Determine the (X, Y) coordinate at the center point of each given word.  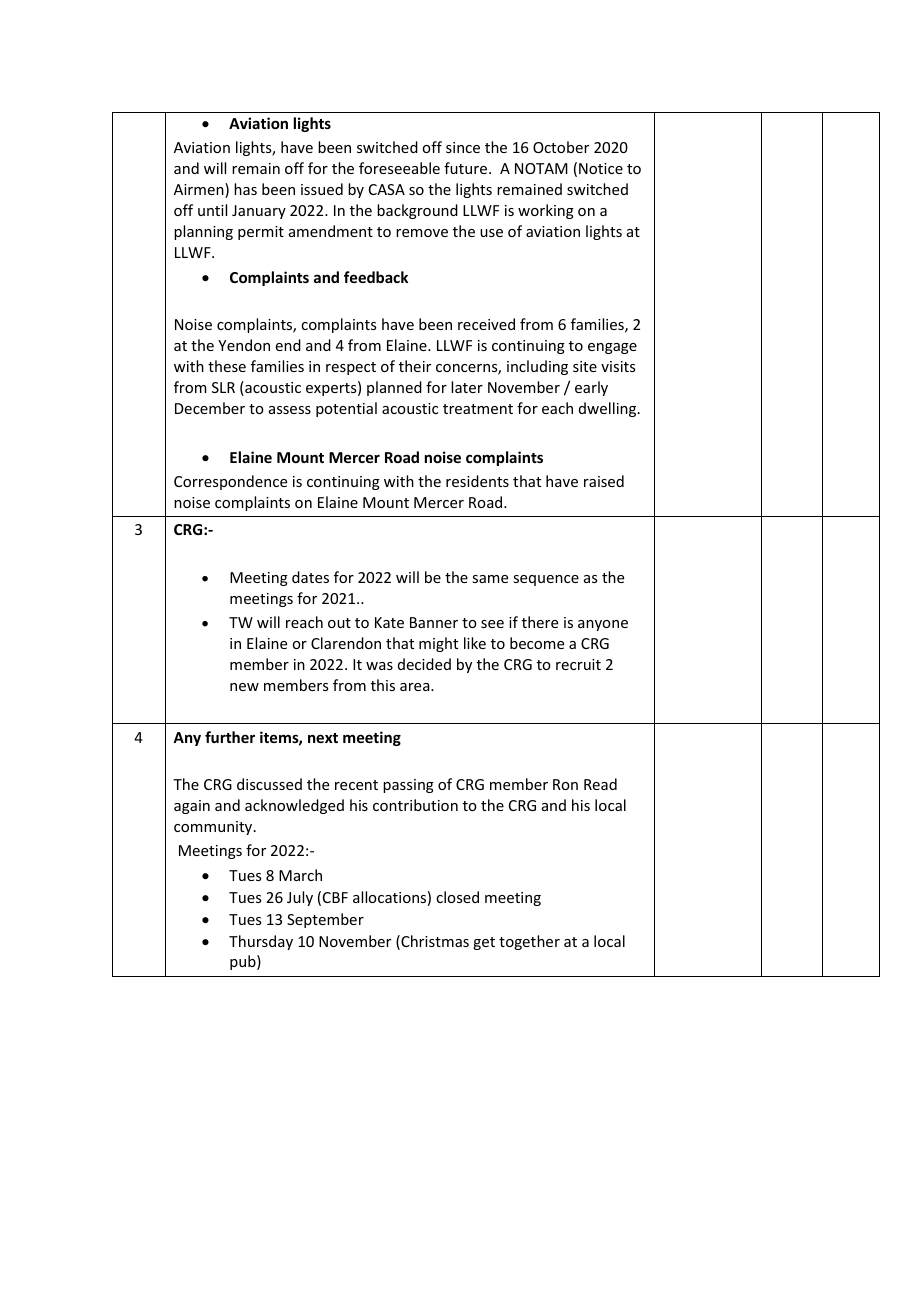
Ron (565, 784)
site (585, 366)
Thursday (261, 942)
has (245, 189)
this (383, 685)
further (230, 737)
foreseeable (399, 168)
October (561, 147)
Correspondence (230, 482)
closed (457, 897)
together (529, 942)
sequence (546, 580)
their (415, 366)
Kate (389, 622)
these (227, 366)
